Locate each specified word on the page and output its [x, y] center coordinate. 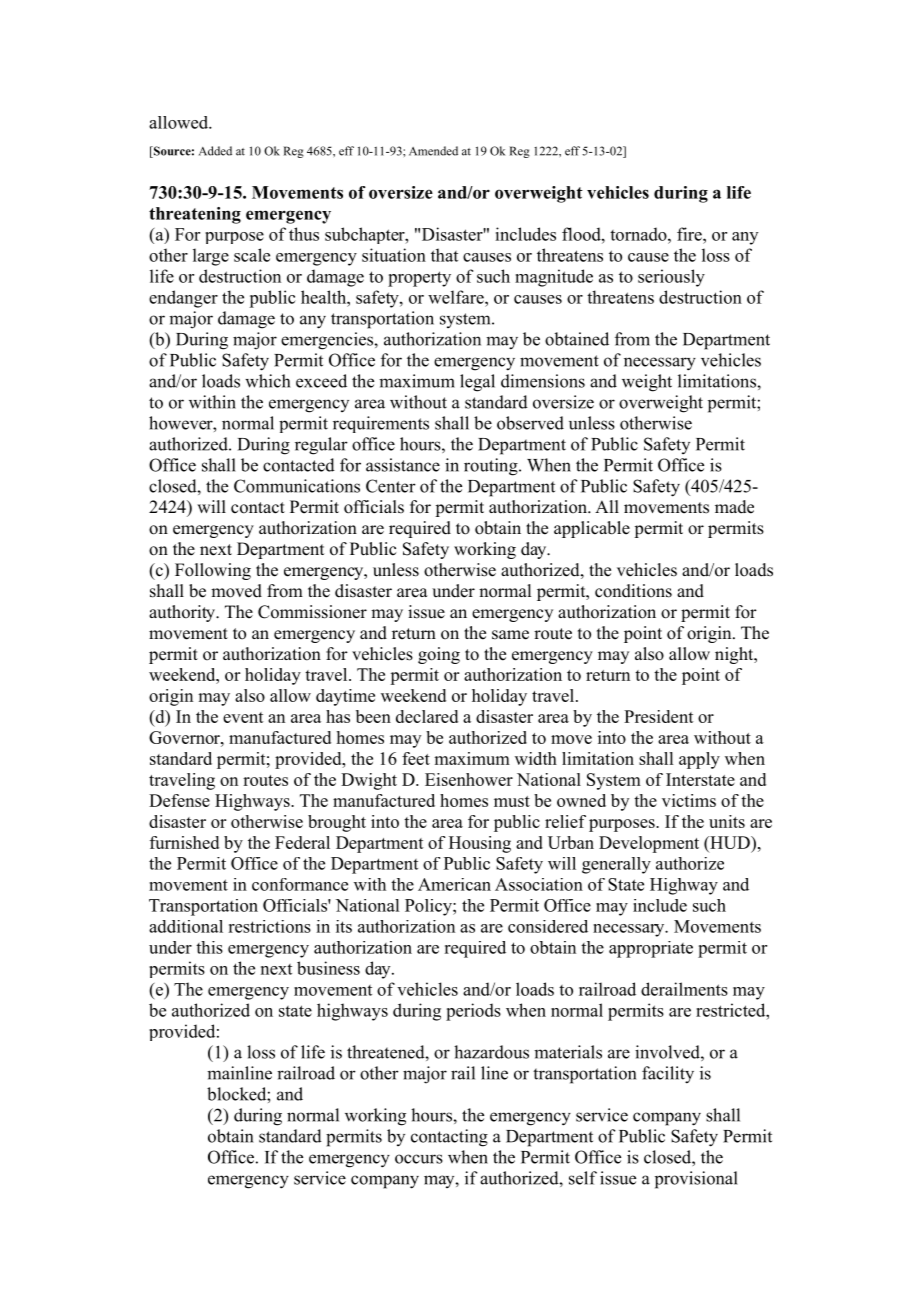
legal [477, 383]
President [659, 716]
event [243, 717]
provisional [696, 1180]
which [267, 381]
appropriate [651, 949]
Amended [433, 151]
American [454, 884]
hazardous [491, 1052]
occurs [419, 1159]
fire [690, 234]
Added [215, 151]
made [734, 507]
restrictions [269, 926]
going [439, 655]
